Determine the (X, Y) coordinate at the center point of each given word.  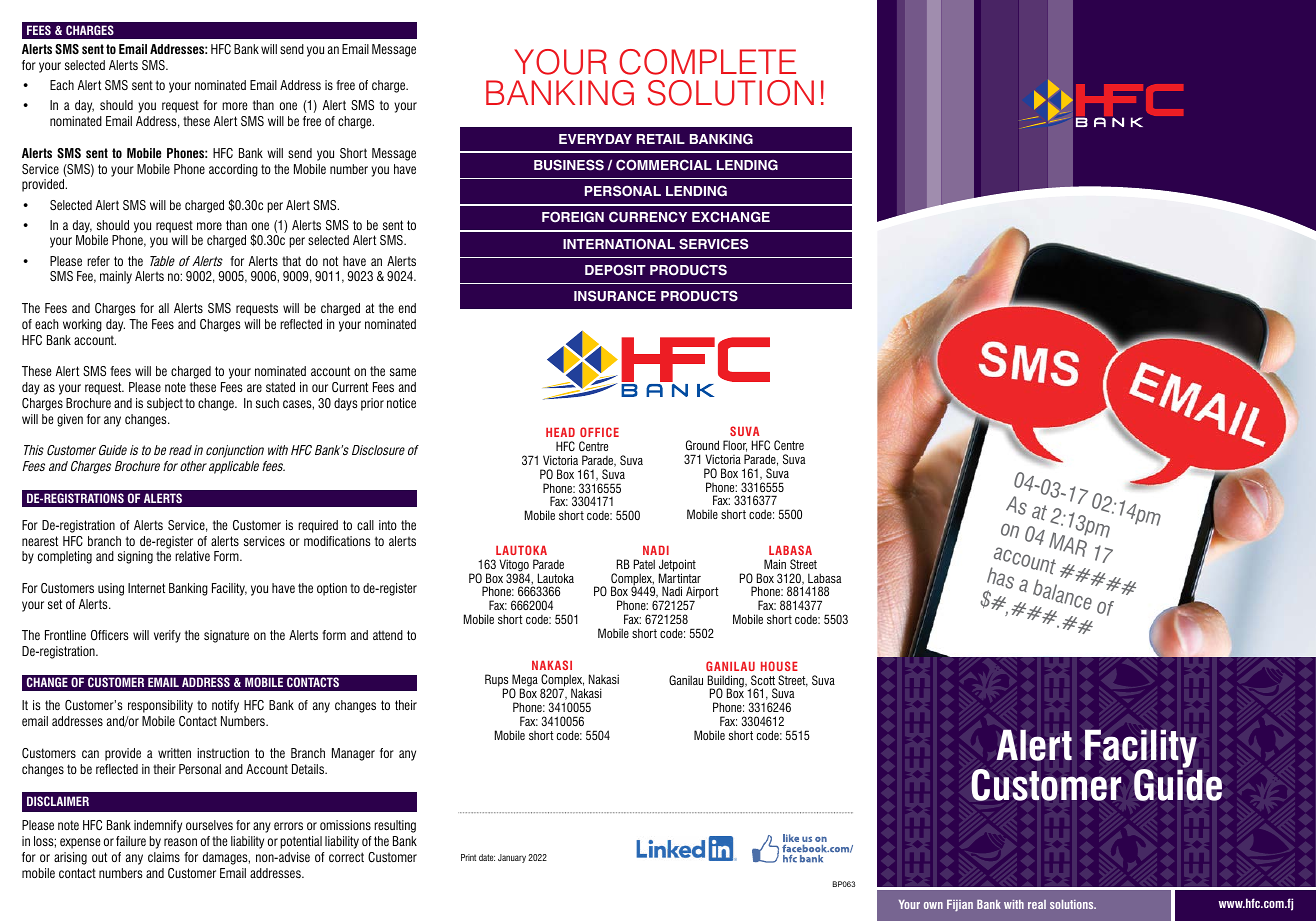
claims (164, 857)
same (403, 372)
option (332, 589)
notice (401, 403)
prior (372, 404)
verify (167, 636)
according (233, 170)
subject (165, 404)
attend (388, 635)
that (291, 261)
